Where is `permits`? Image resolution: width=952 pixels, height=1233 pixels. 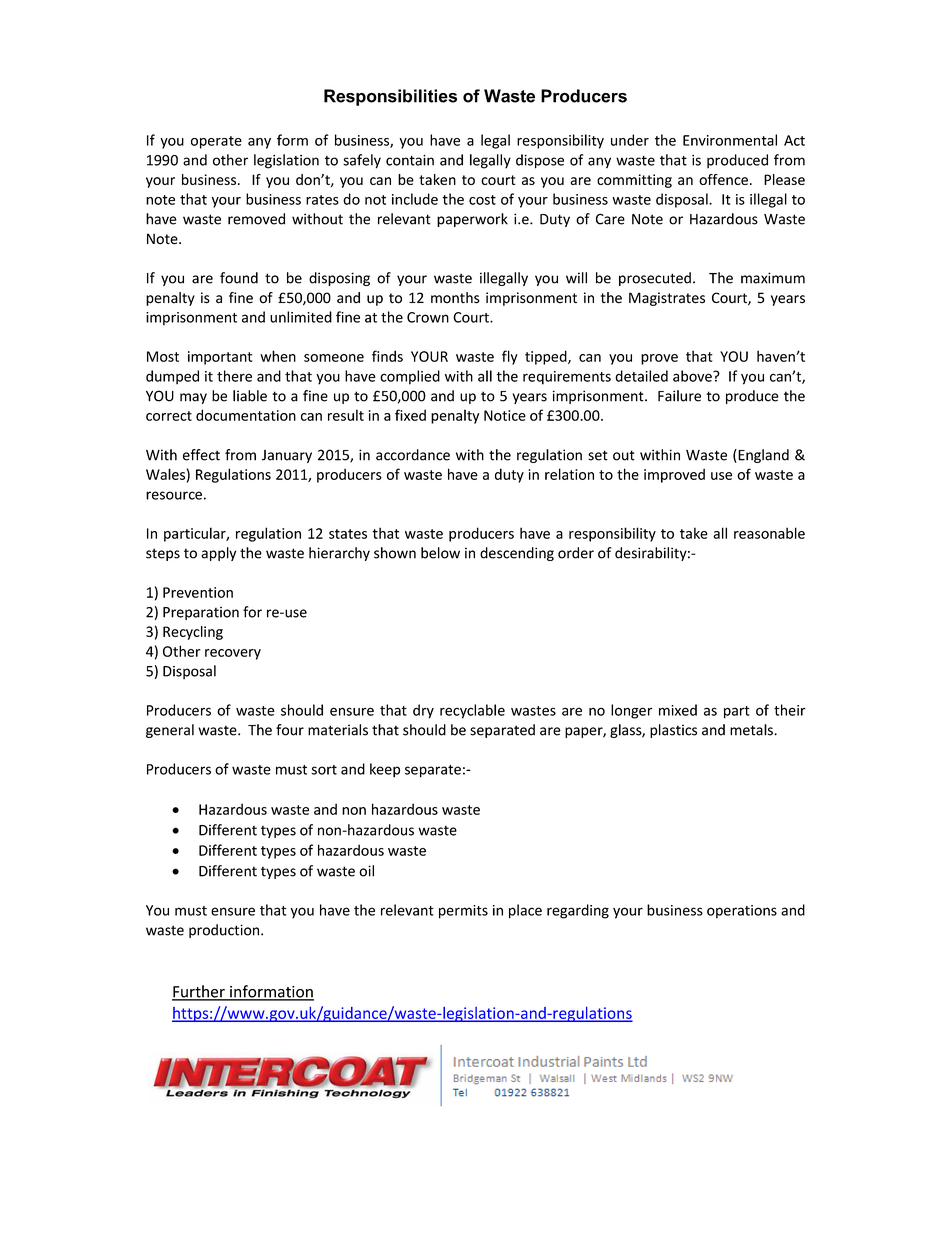 permits is located at coordinates (463, 912).
